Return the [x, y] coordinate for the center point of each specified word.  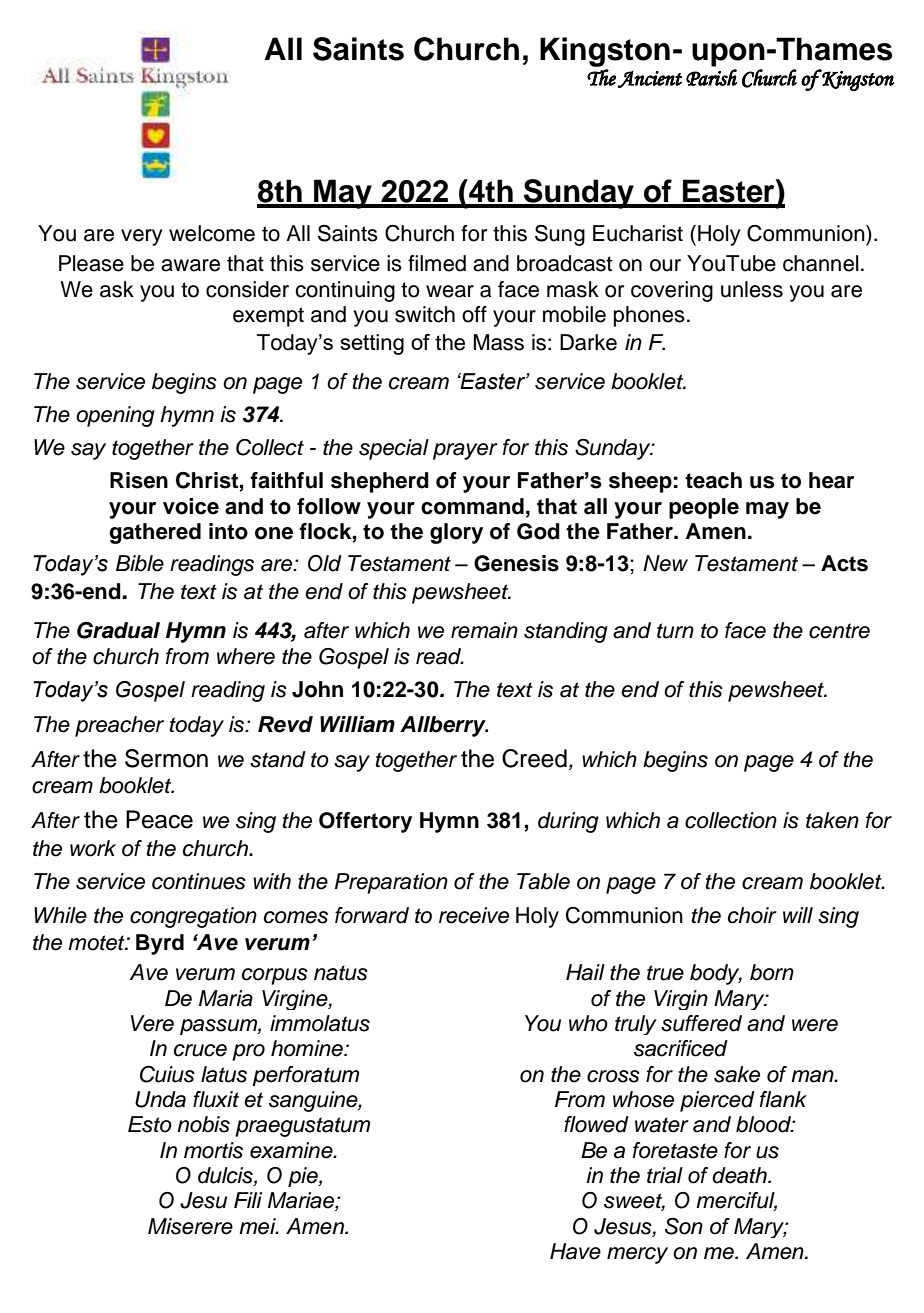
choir [752, 915]
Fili [248, 1200]
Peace [159, 819]
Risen [139, 480]
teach [713, 480]
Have [575, 1251]
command [472, 506]
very [141, 237]
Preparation [391, 883]
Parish [711, 77]
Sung [560, 235]
